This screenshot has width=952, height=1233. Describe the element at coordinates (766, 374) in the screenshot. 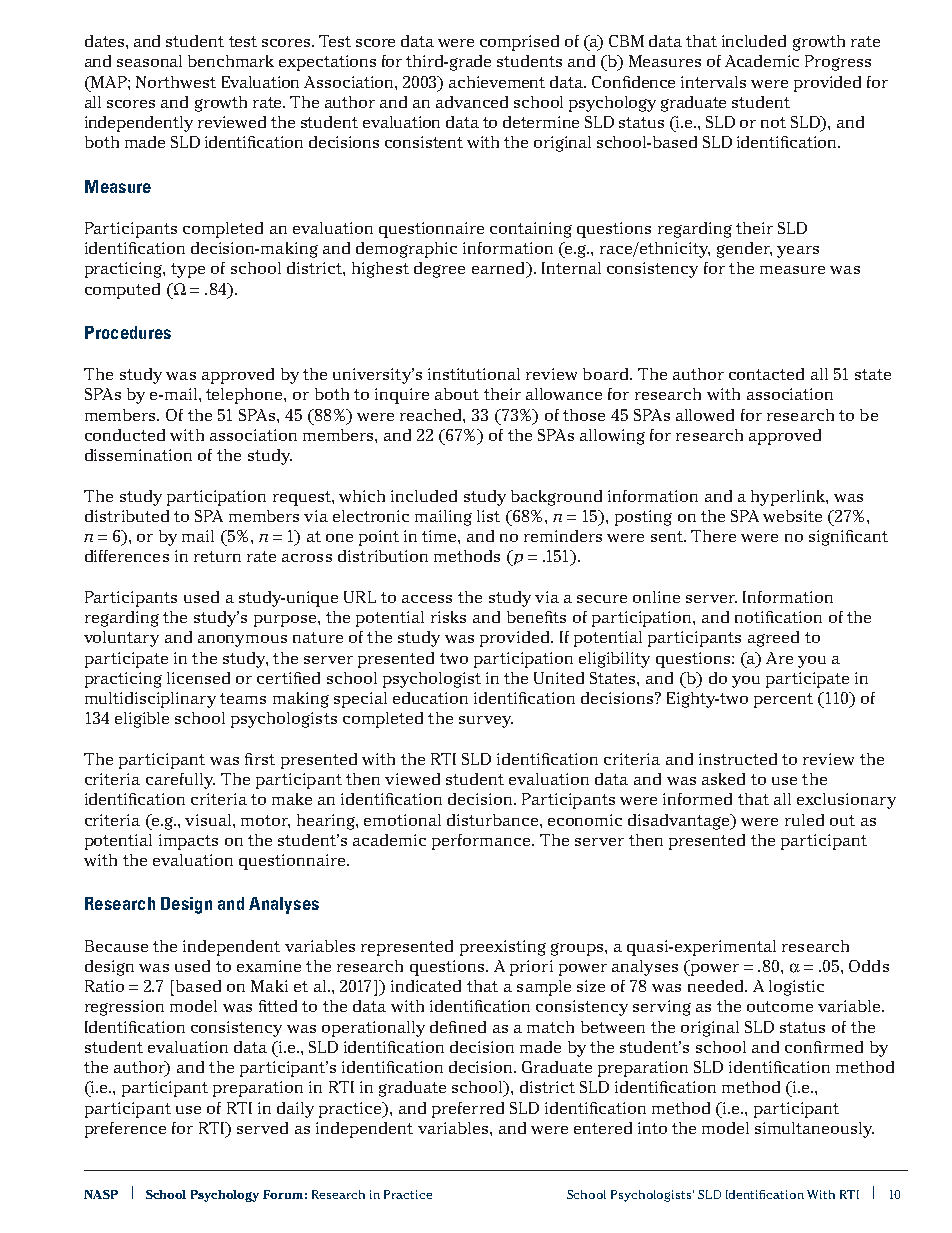

I see `contacted` at that location.
